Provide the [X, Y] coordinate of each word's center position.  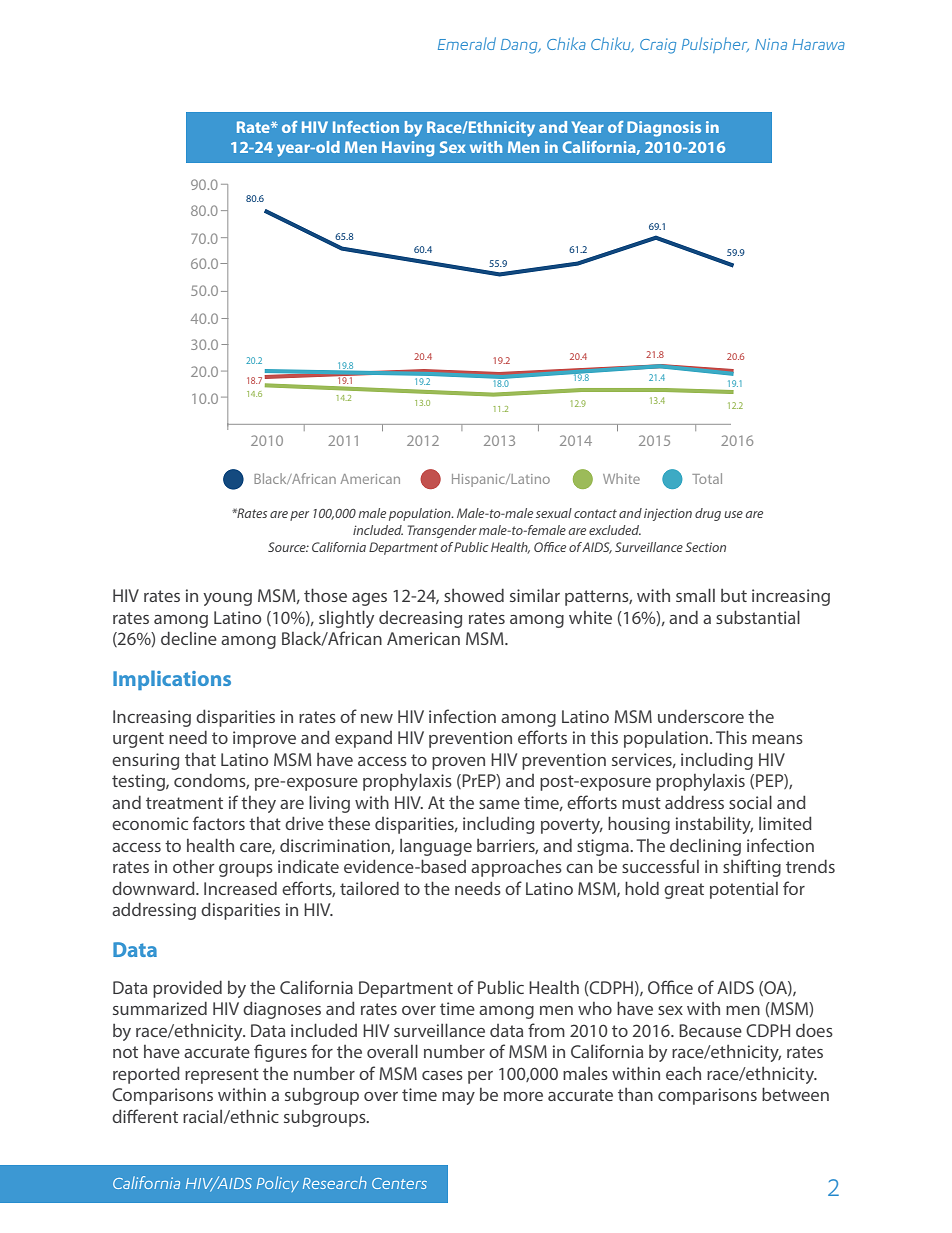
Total [707, 478]
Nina [771, 44]
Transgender [442, 531]
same [499, 804]
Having [408, 149]
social [750, 802]
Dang [520, 46]
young [227, 599]
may [458, 1098]
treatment [184, 803]
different [145, 1116]
